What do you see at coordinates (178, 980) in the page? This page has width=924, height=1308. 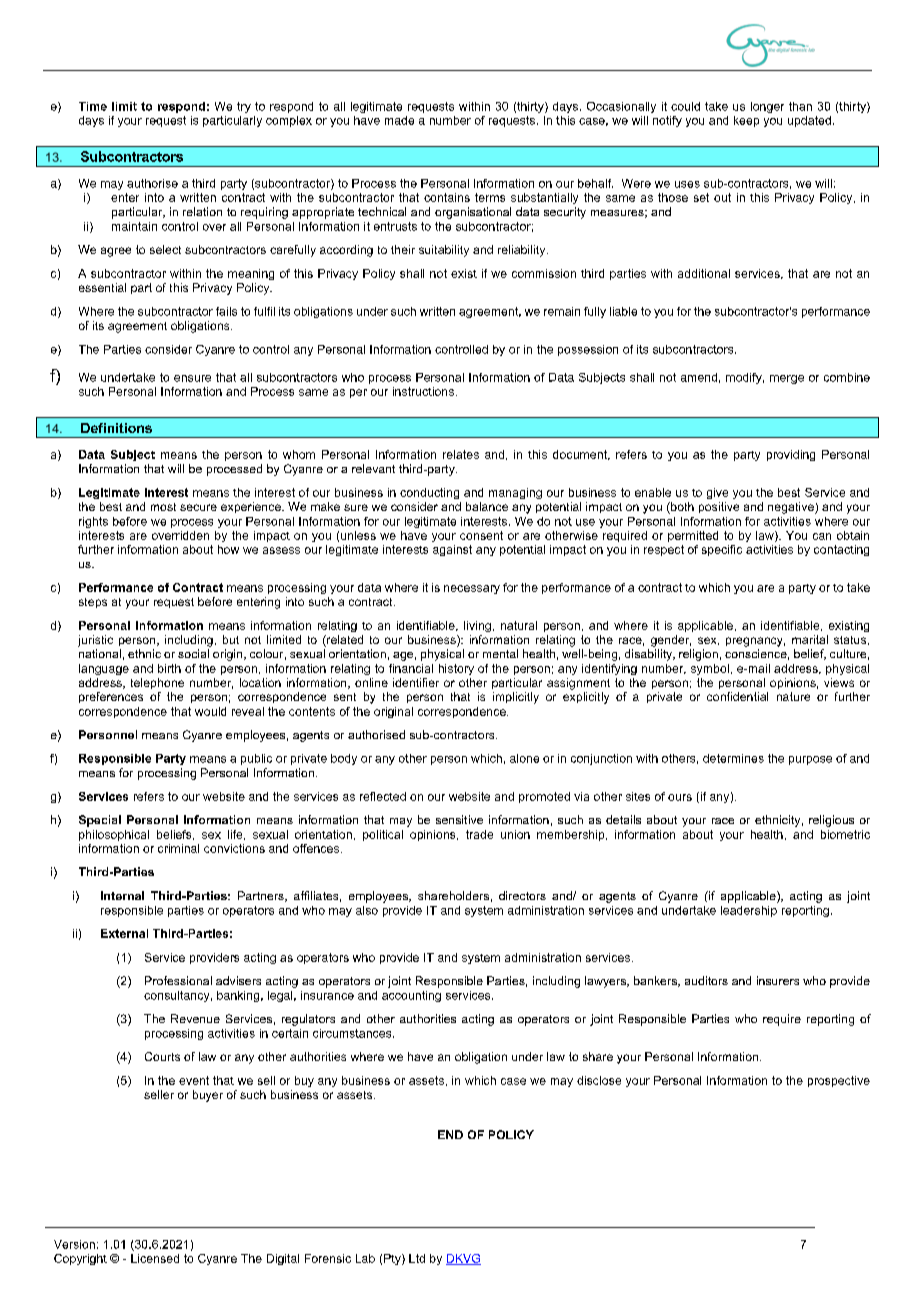 I see `Professional` at bounding box center [178, 980].
